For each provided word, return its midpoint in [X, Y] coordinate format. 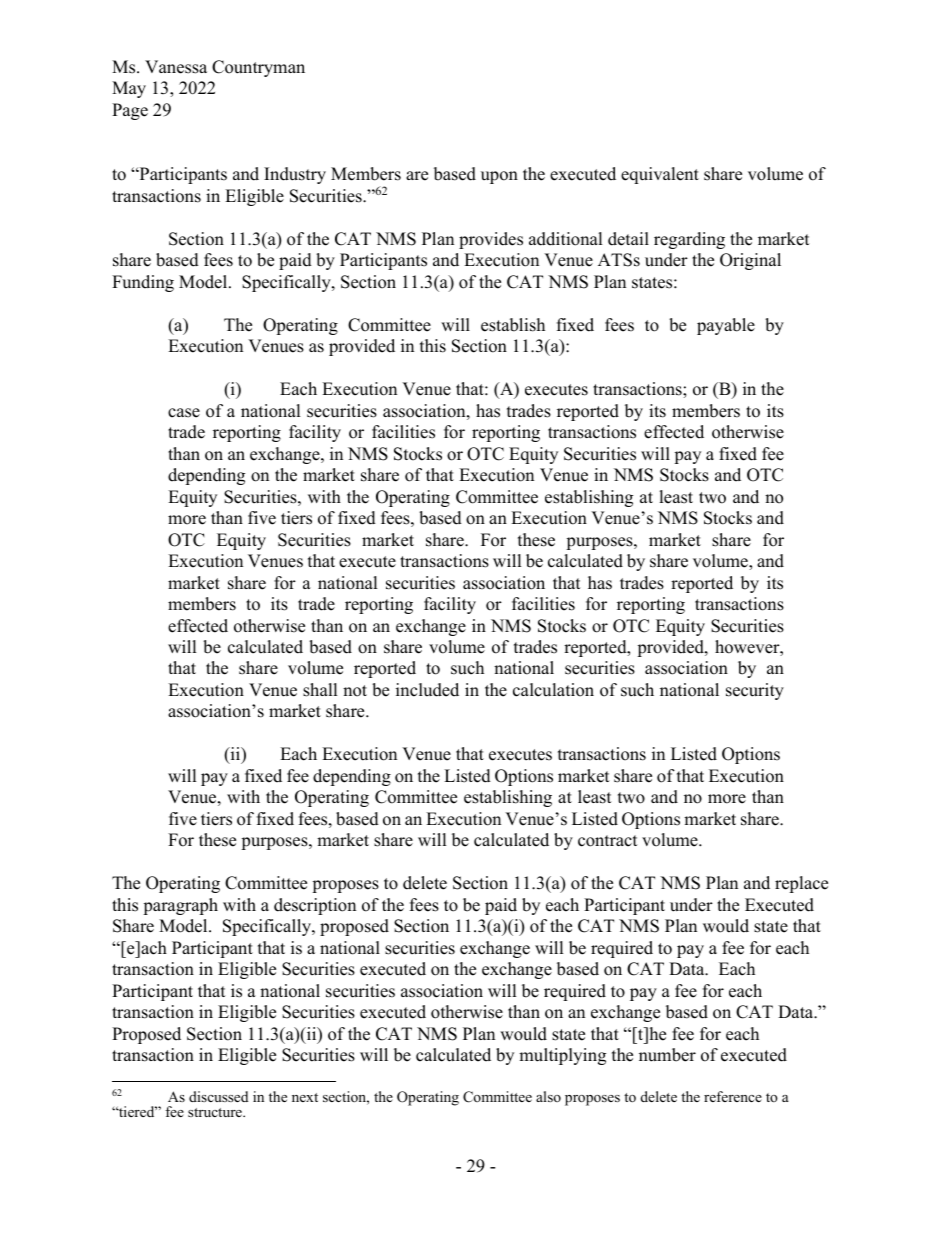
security [755, 691]
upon [499, 177]
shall [320, 690]
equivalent [660, 175]
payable [726, 326]
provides [491, 240]
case [184, 413]
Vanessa [176, 67]
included [427, 690]
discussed [218, 1096]
